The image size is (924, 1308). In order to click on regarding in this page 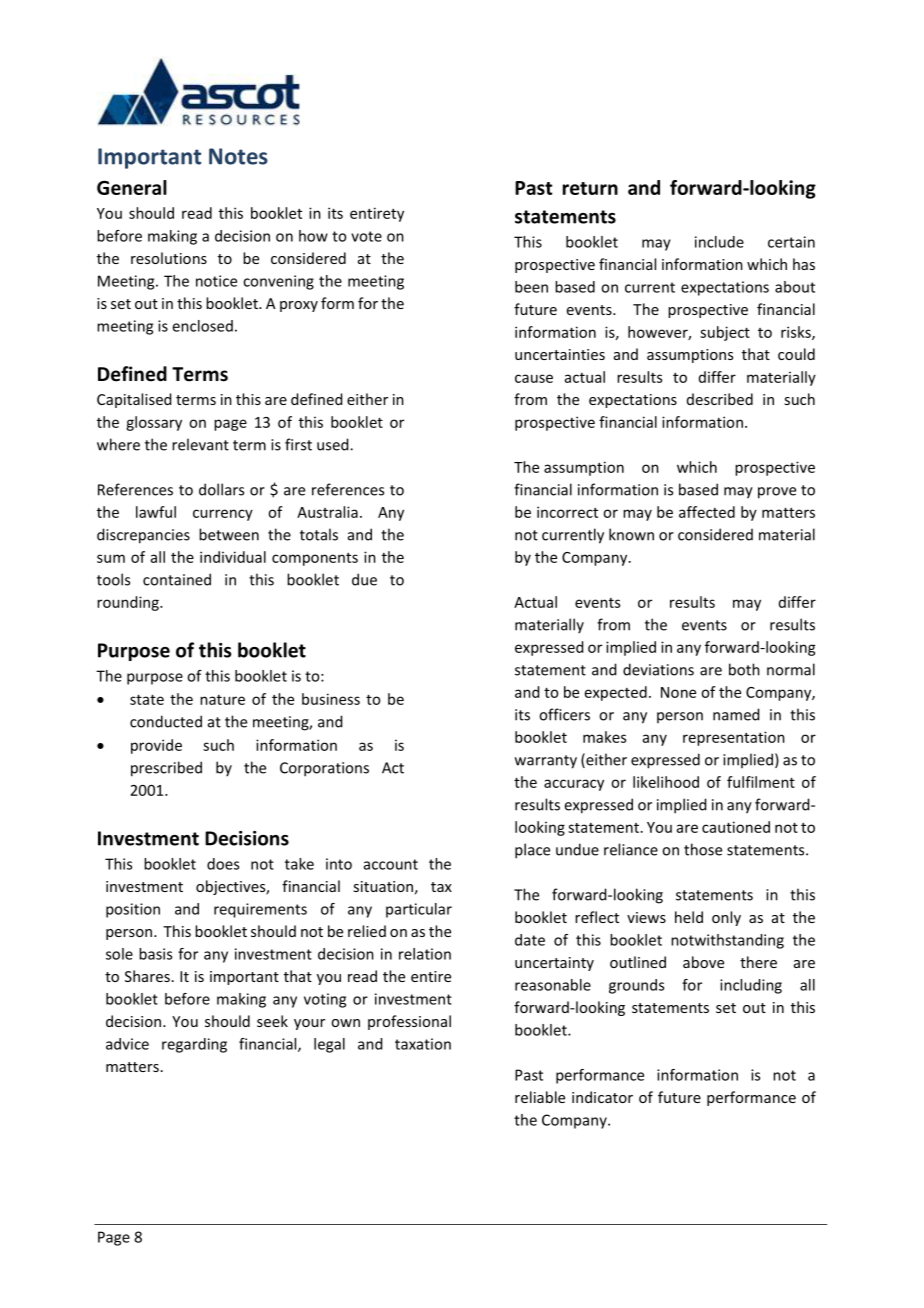, I will do `click(194, 1045)`.
